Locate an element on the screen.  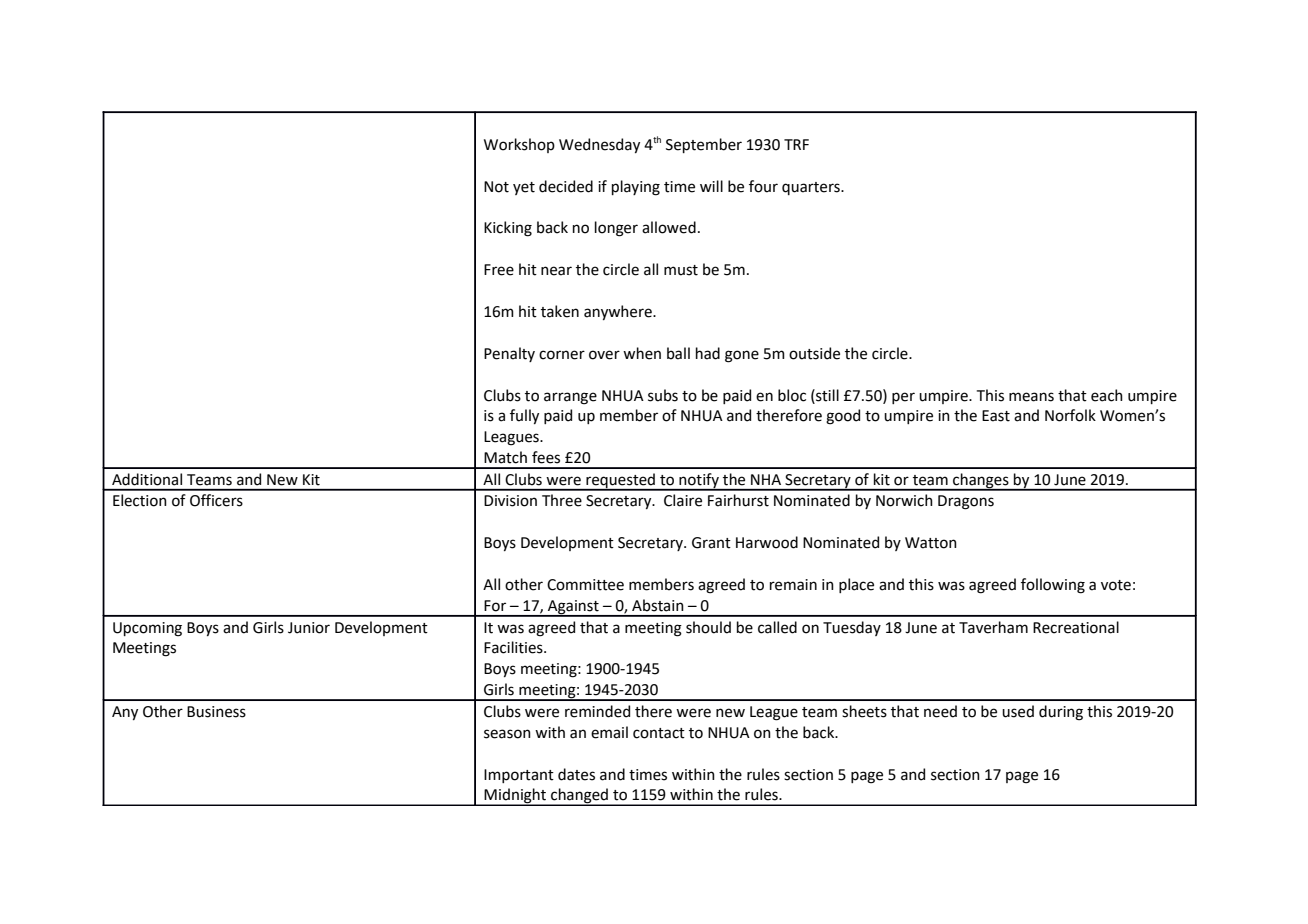
Officers is located at coordinates (216, 500).
